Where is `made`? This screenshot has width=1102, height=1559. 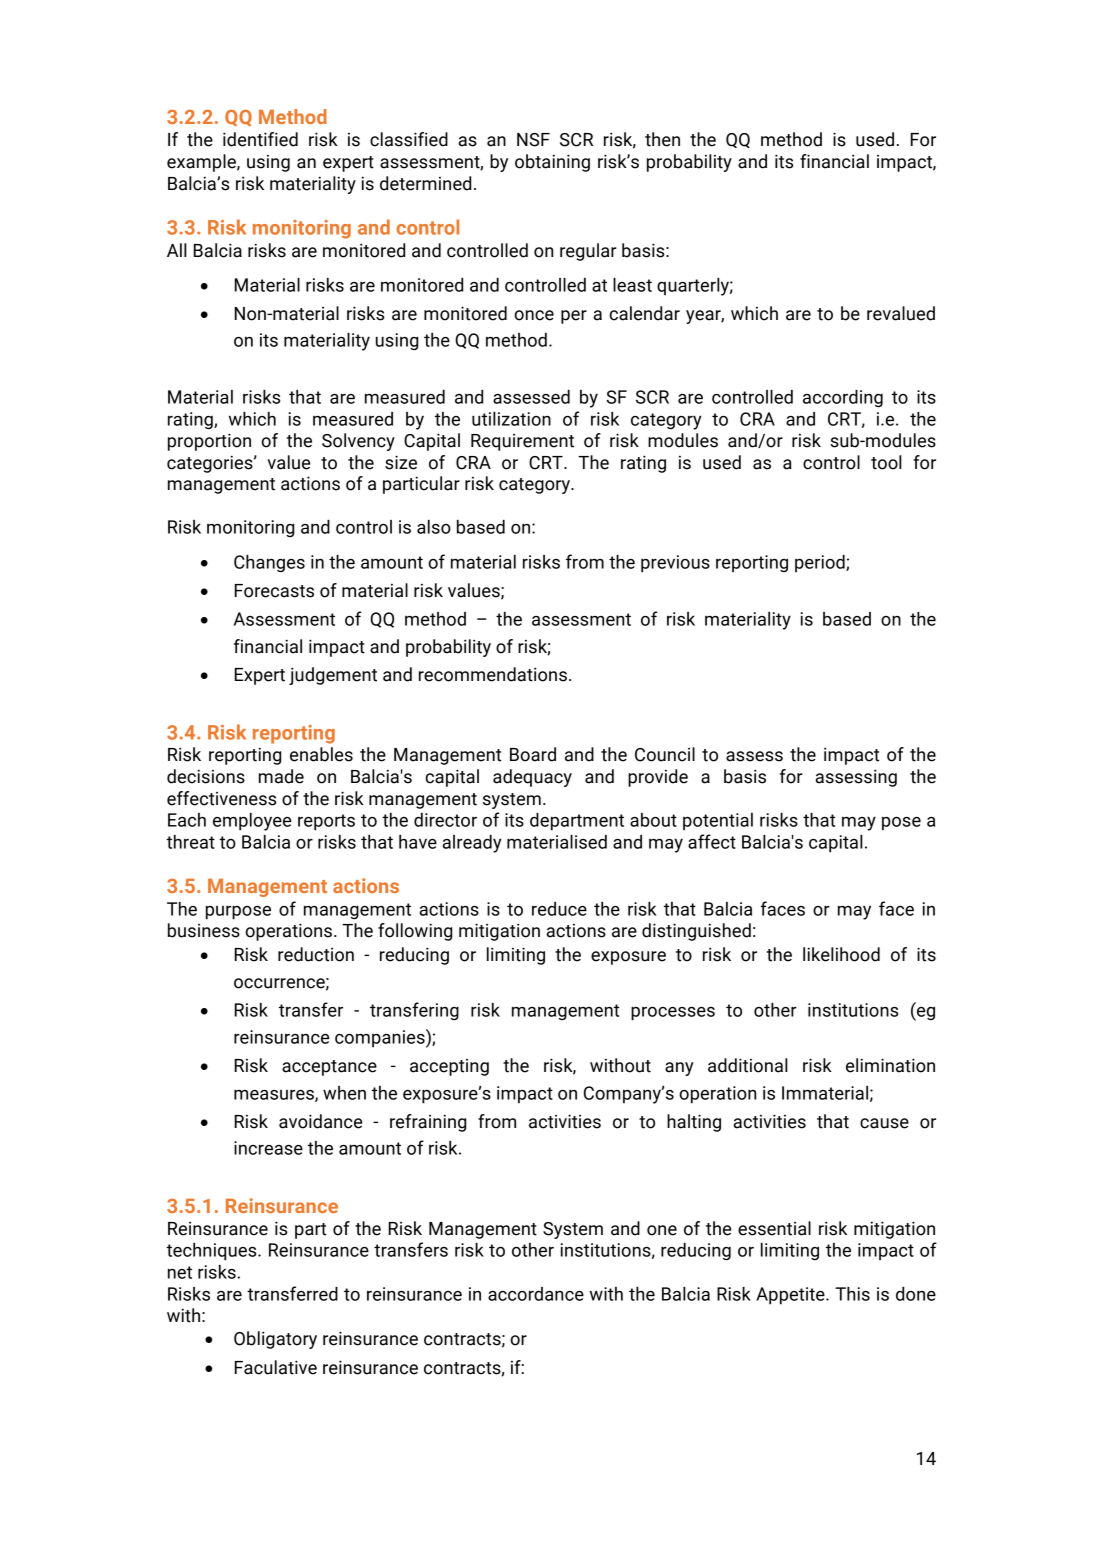
made is located at coordinates (281, 776).
